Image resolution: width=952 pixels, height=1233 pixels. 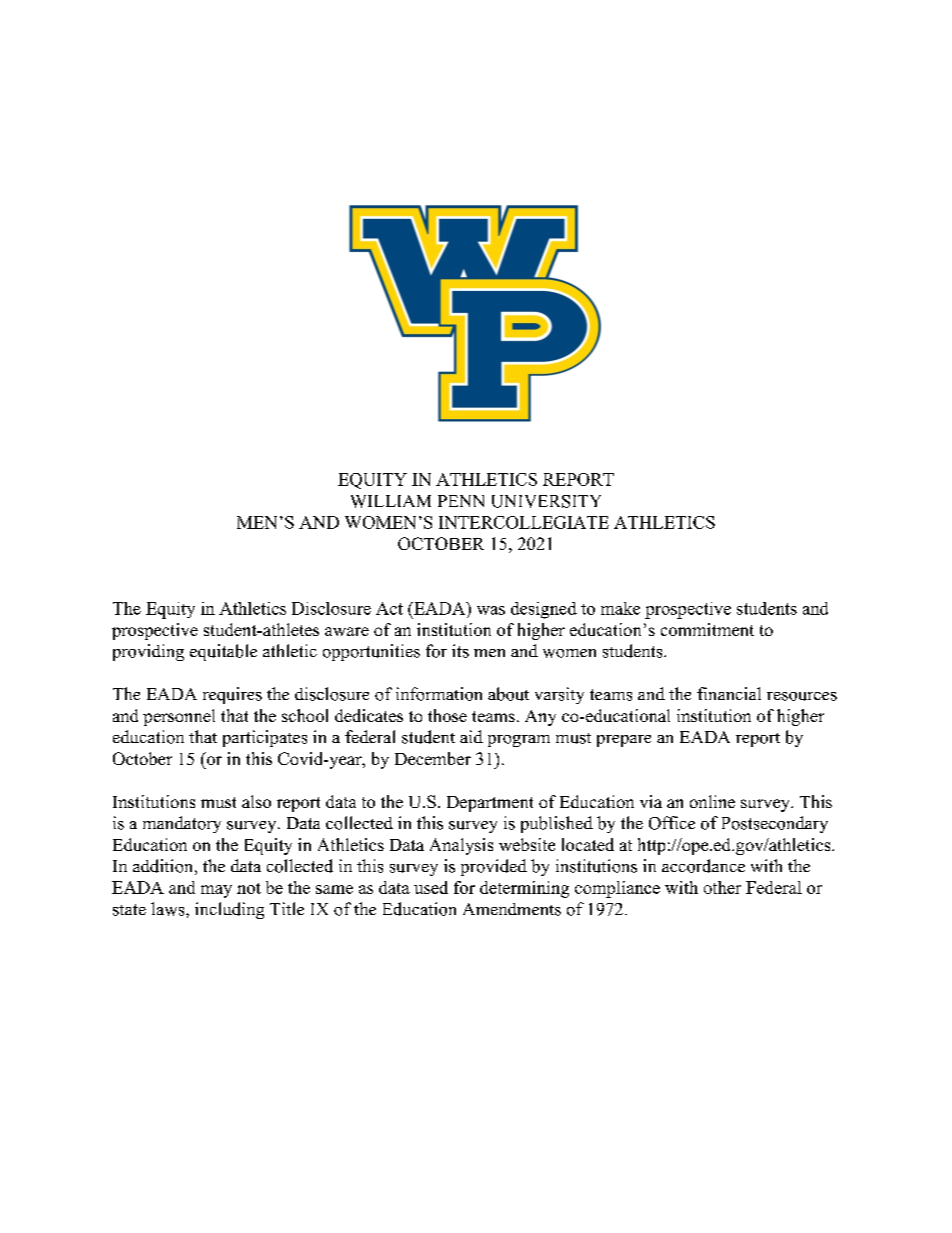 What do you see at coordinates (729, 693) in the document?
I see `financial` at bounding box center [729, 693].
